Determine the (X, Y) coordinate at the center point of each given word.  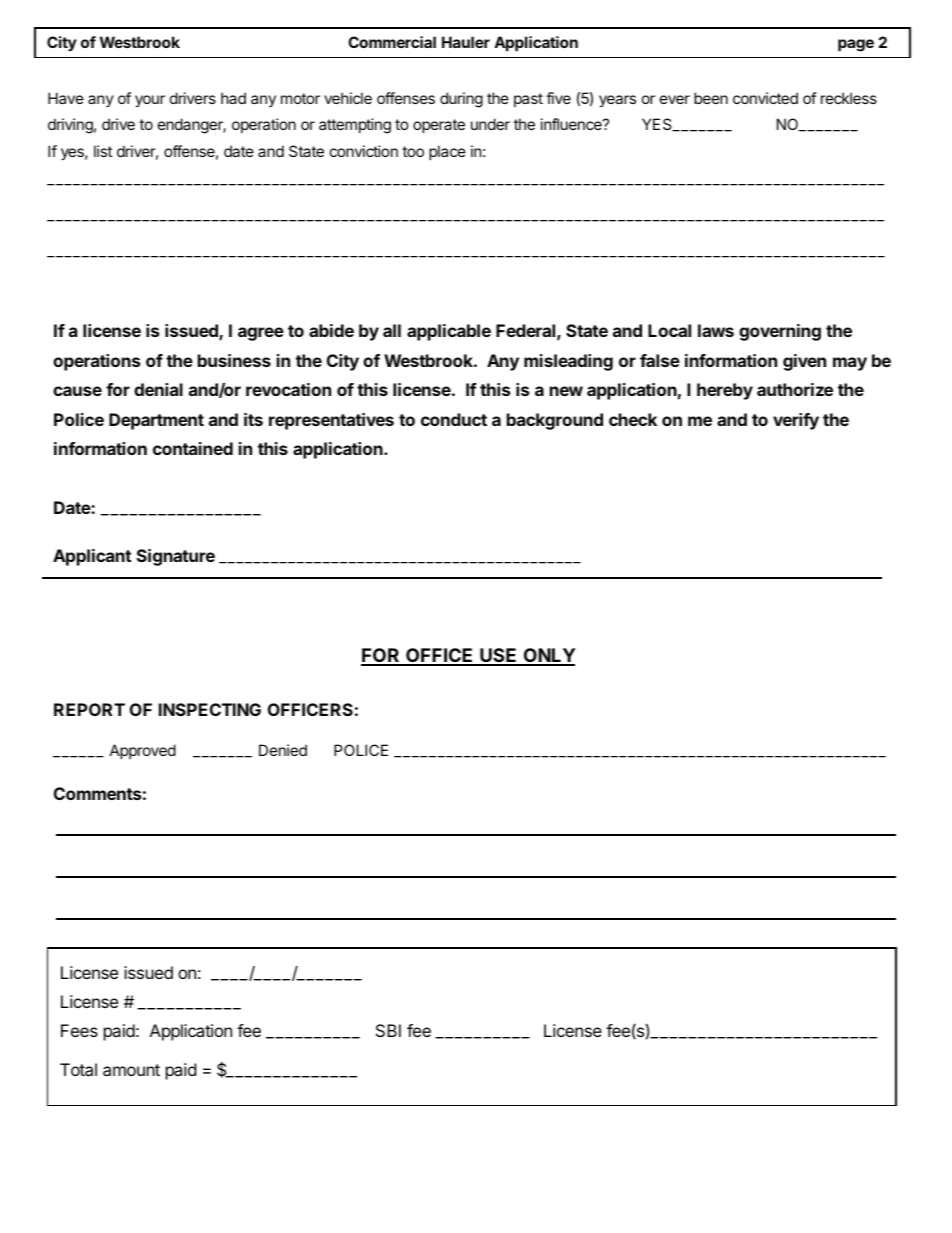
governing (780, 332)
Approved (143, 751)
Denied (283, 750)
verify (796, 421)
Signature (176, 557)
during (461, 100)
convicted (765, 98)
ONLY (548, 656)
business (234, 360)
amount (131, 1070)
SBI (388, 1030)
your (150, 101)
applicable (449, 332)
